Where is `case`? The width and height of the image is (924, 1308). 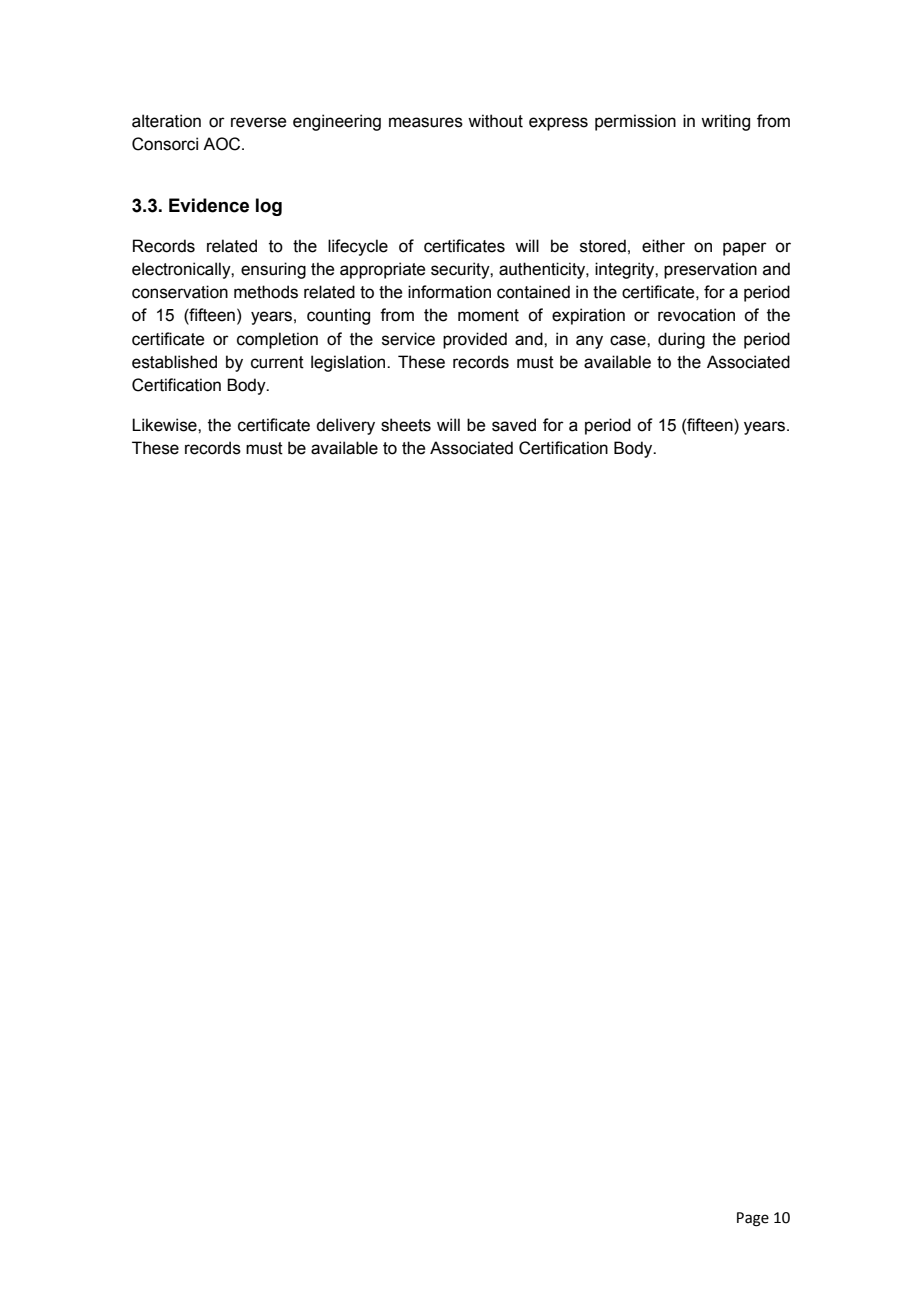
case is located at coordinates (629, 340).
